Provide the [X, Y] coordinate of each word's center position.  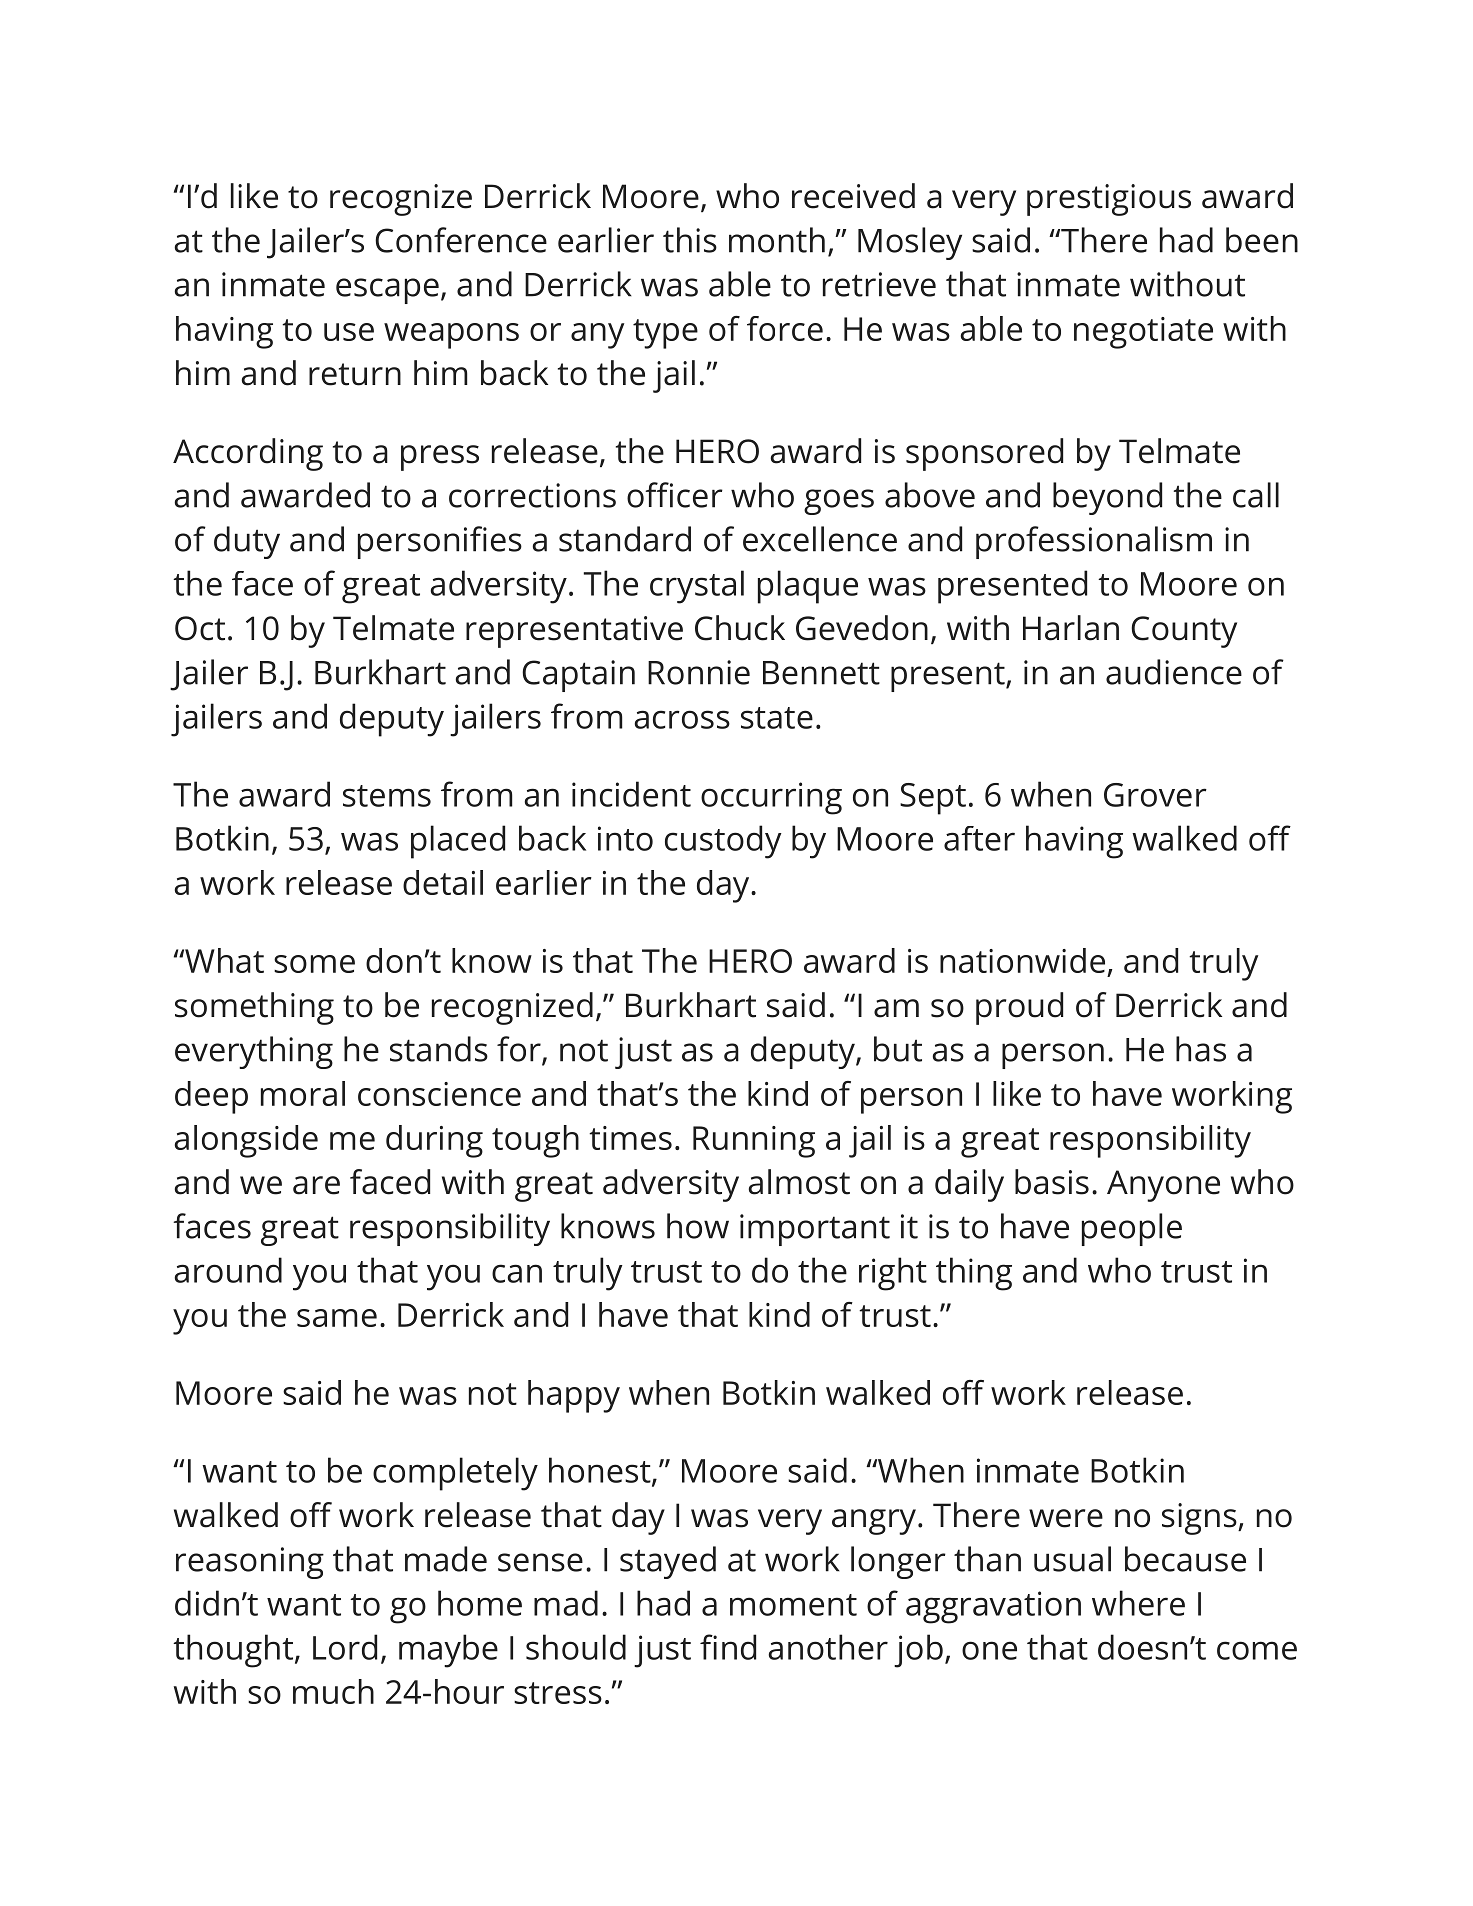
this [690, 240]
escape [387, 291]
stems [387, 796]
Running [754, 1142]
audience [1174, 672]
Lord [345, 1647]
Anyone [1163, 1186]
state [777, 718]
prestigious [1109, 200]
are [316, 1185]
